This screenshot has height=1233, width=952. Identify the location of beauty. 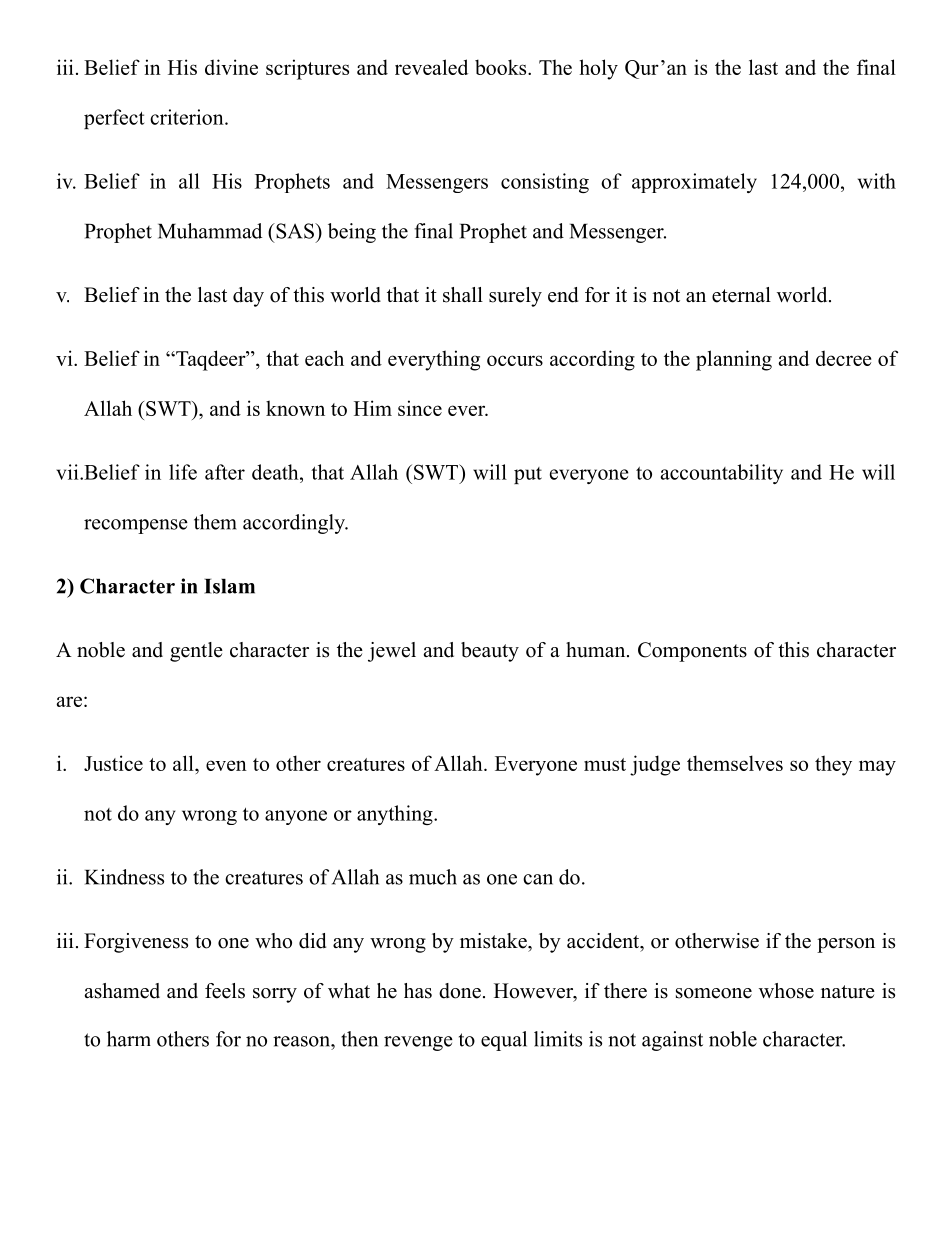
(490, 652).
